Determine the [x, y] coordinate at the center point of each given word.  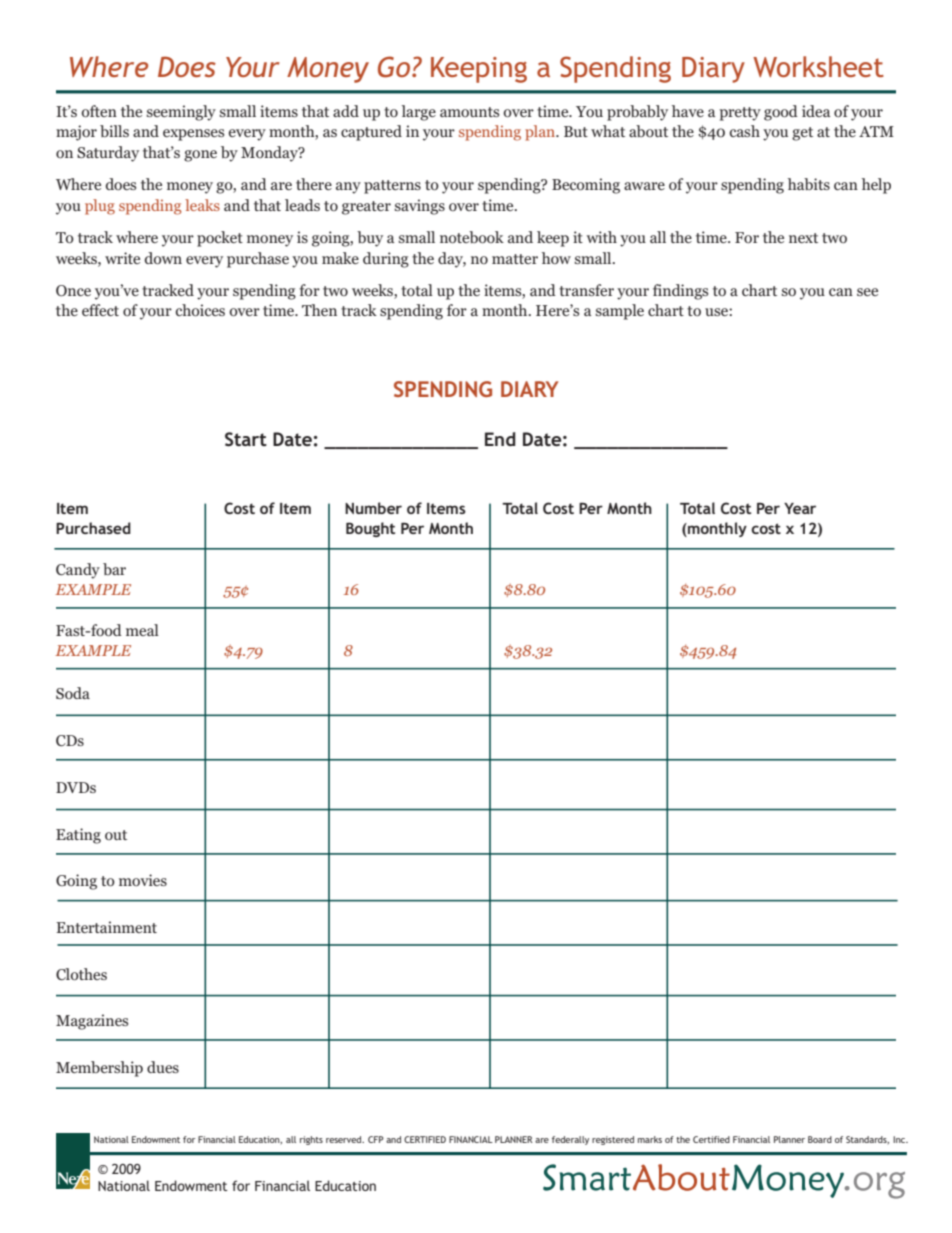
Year [800, 508]
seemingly [181, 113]
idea [816, 111]
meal [142, 630]
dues [163, 1067]
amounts [469, 112]
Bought [370, 529]
